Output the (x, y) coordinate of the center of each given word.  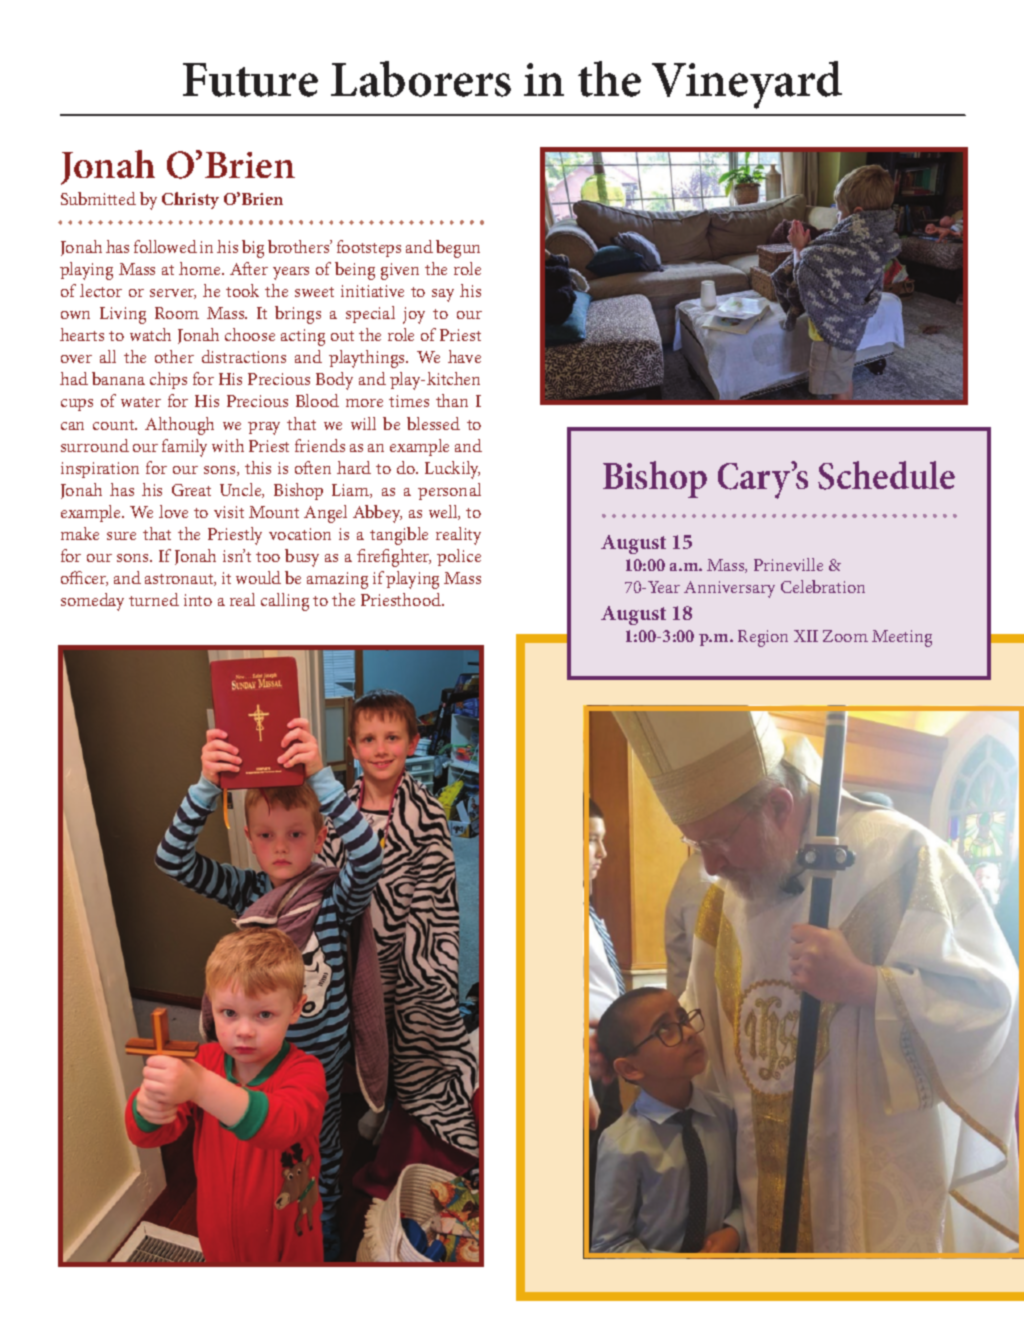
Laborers (421, 79)
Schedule (886, 475)
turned (154, 599)
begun (458, 249)
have (464, 356)
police (459, 557)
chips (168, 380)
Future (250, 80)
